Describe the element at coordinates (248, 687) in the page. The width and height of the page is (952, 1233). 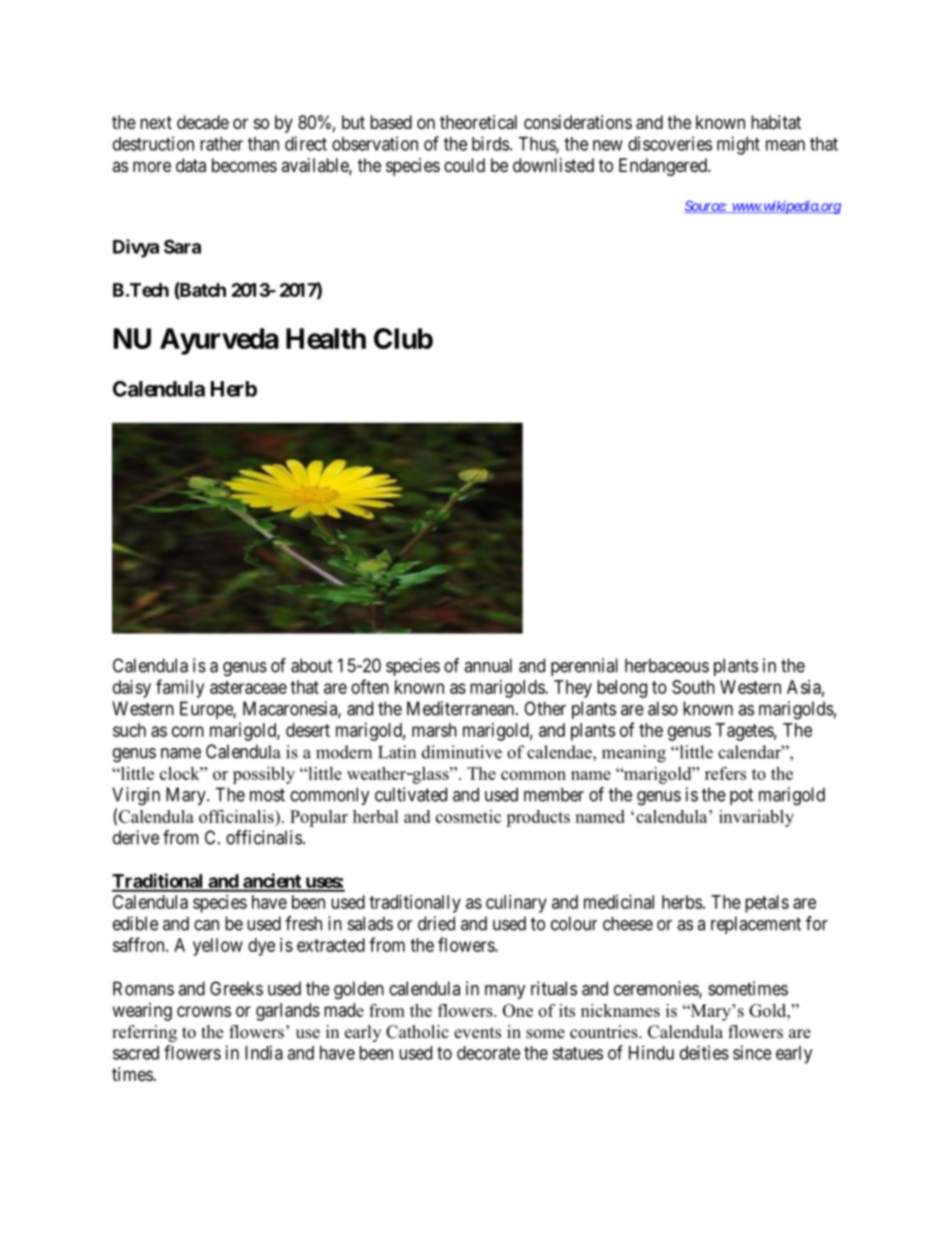
I see `asteraceae` at that location.
